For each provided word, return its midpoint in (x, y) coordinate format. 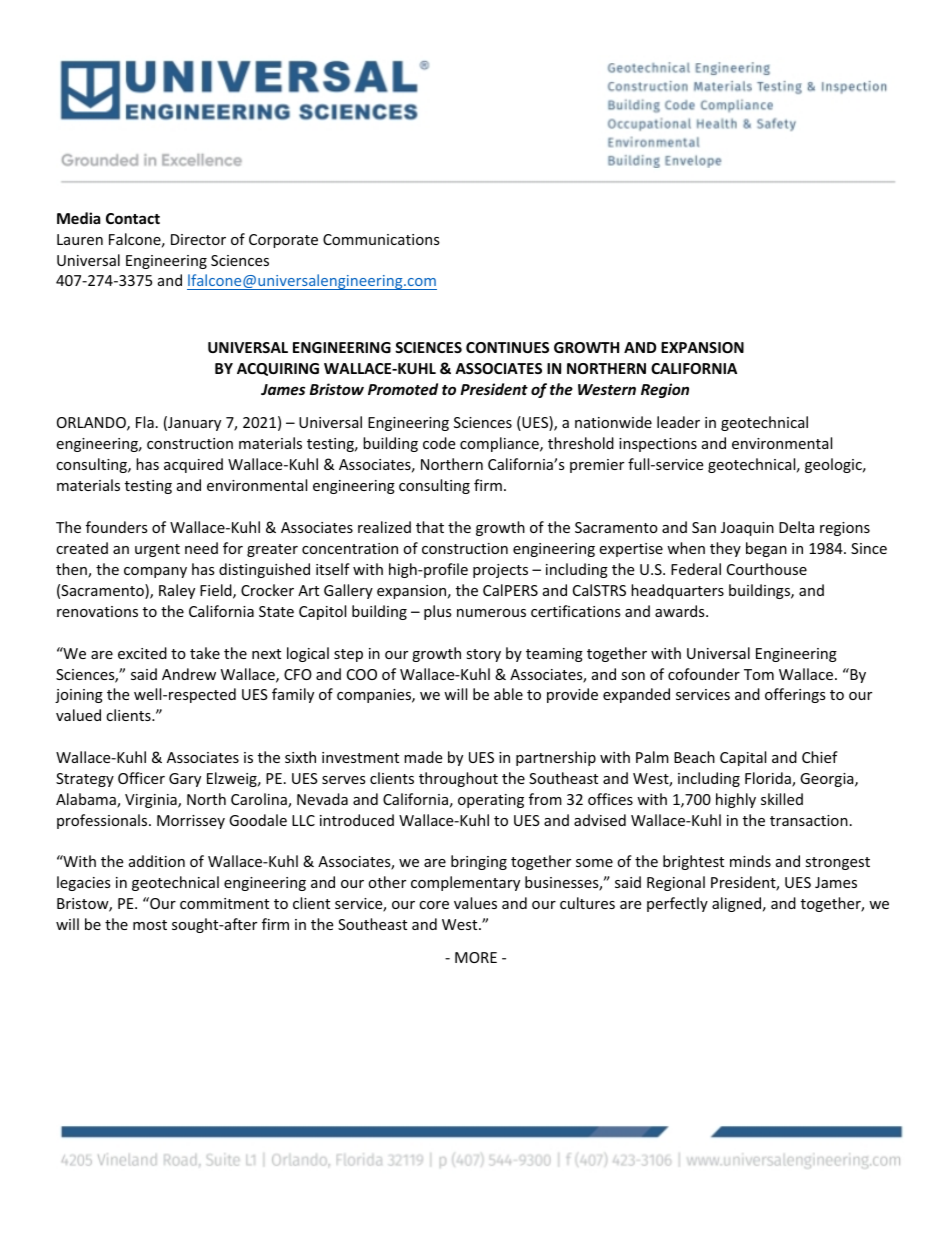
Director (198, 239)
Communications (381, 239)
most (150, 925)
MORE (476, 957)
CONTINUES (507, 347)
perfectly (677, 904)
